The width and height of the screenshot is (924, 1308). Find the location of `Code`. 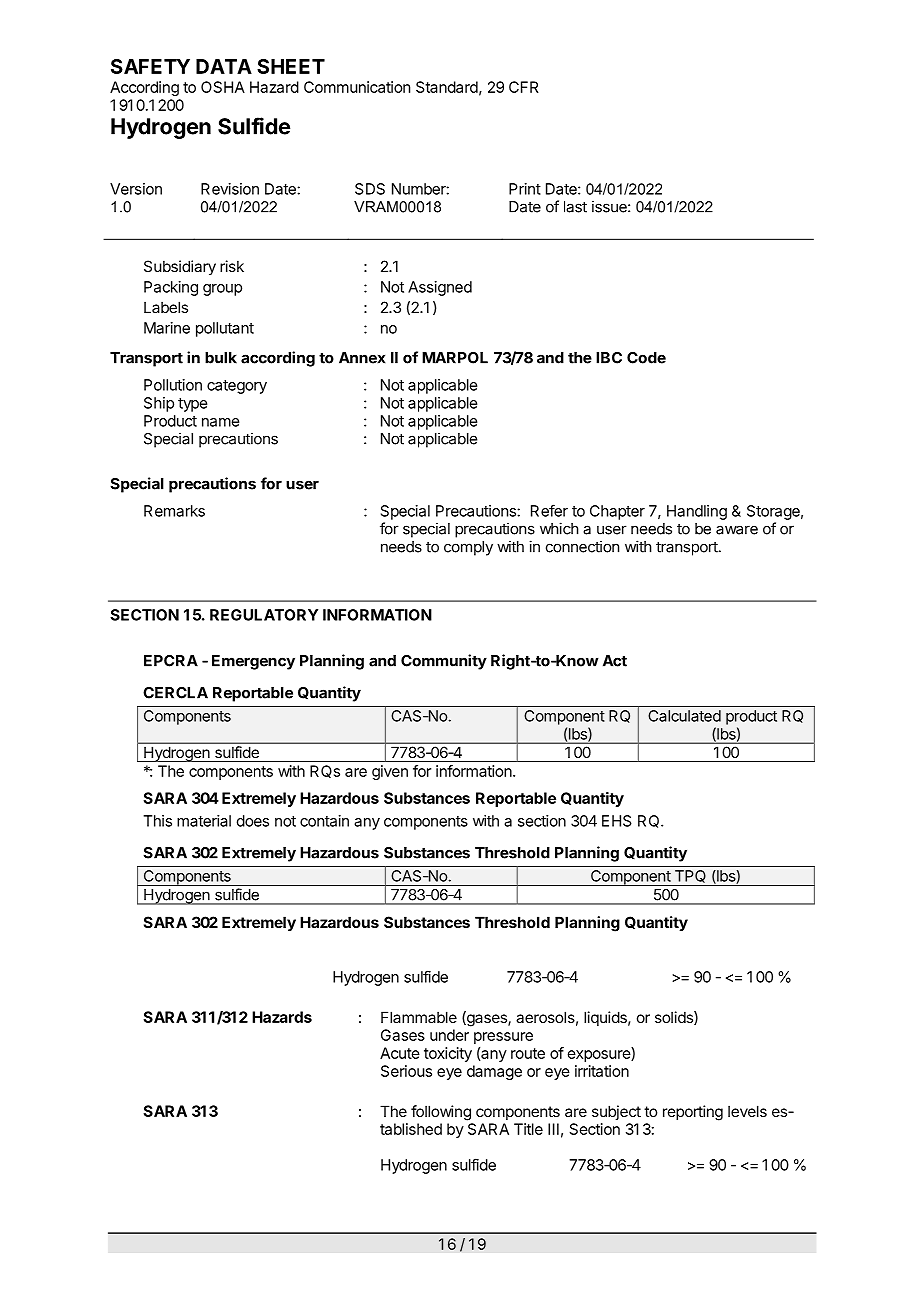

Code is located at coordinates (646, 358).
